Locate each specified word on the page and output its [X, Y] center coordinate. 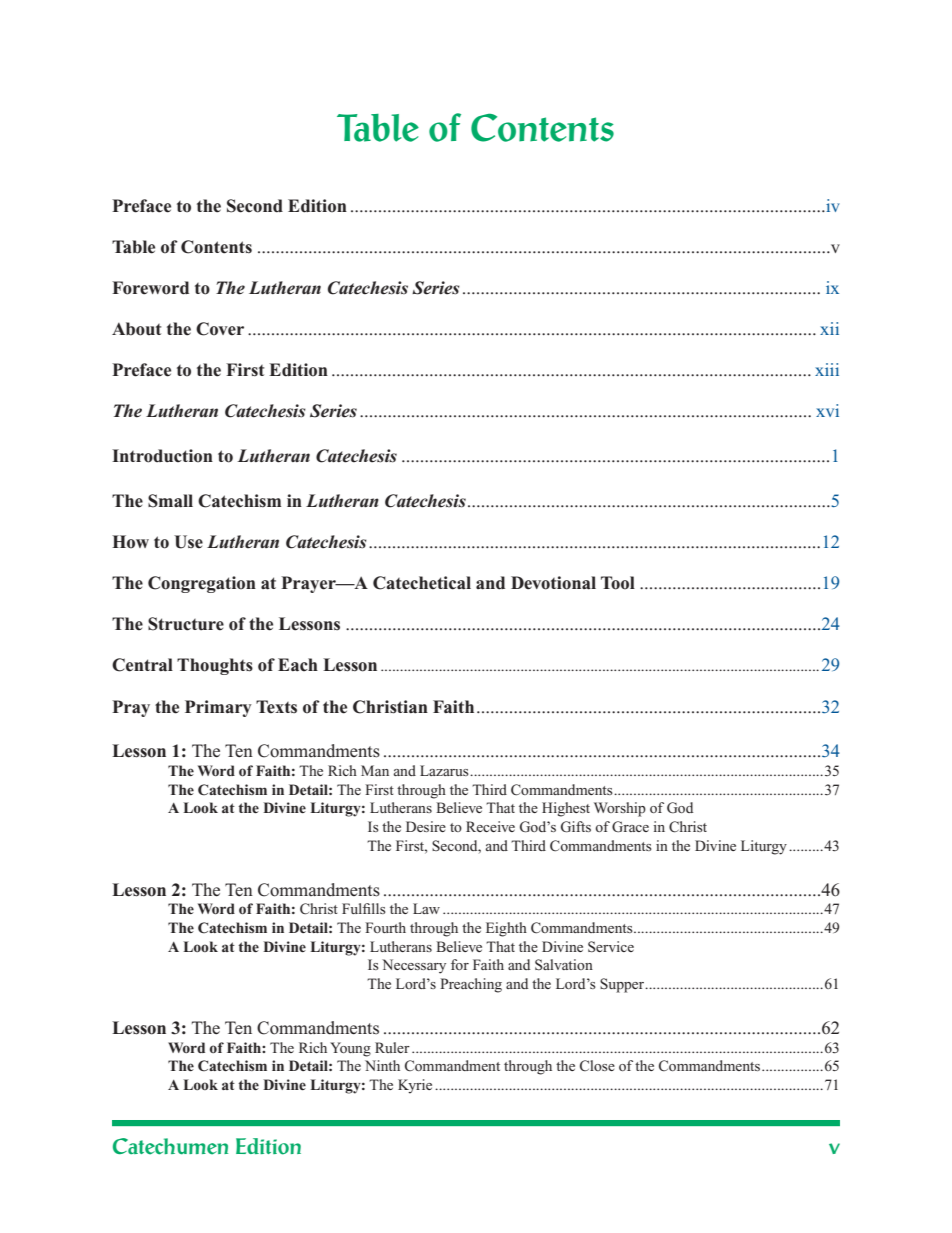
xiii [827, 369]
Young [350, 1049]
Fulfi [356, 908]
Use [188, 542]
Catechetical [422, 583]
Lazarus [444, 770]
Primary [218, 708]
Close [597, 1066]
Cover [220, 329]
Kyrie [415, 1086]
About [136, 329]
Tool [618, 583]
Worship [620, 809]
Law [426, 908]
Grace [630, 827]
